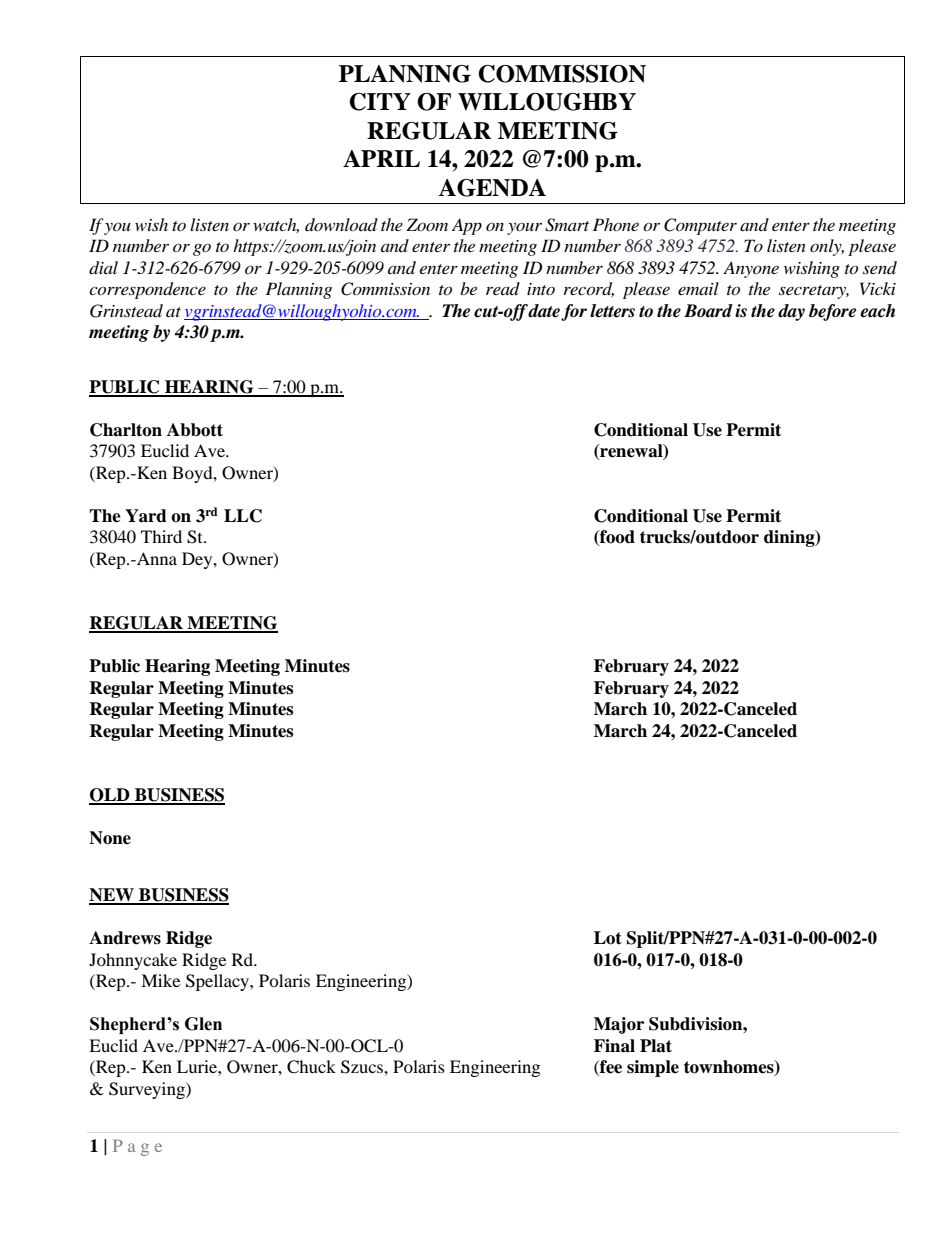 Image resolution: width=952 pixels, height=1233 pixels. I want to click on read, so click(503, 288).
